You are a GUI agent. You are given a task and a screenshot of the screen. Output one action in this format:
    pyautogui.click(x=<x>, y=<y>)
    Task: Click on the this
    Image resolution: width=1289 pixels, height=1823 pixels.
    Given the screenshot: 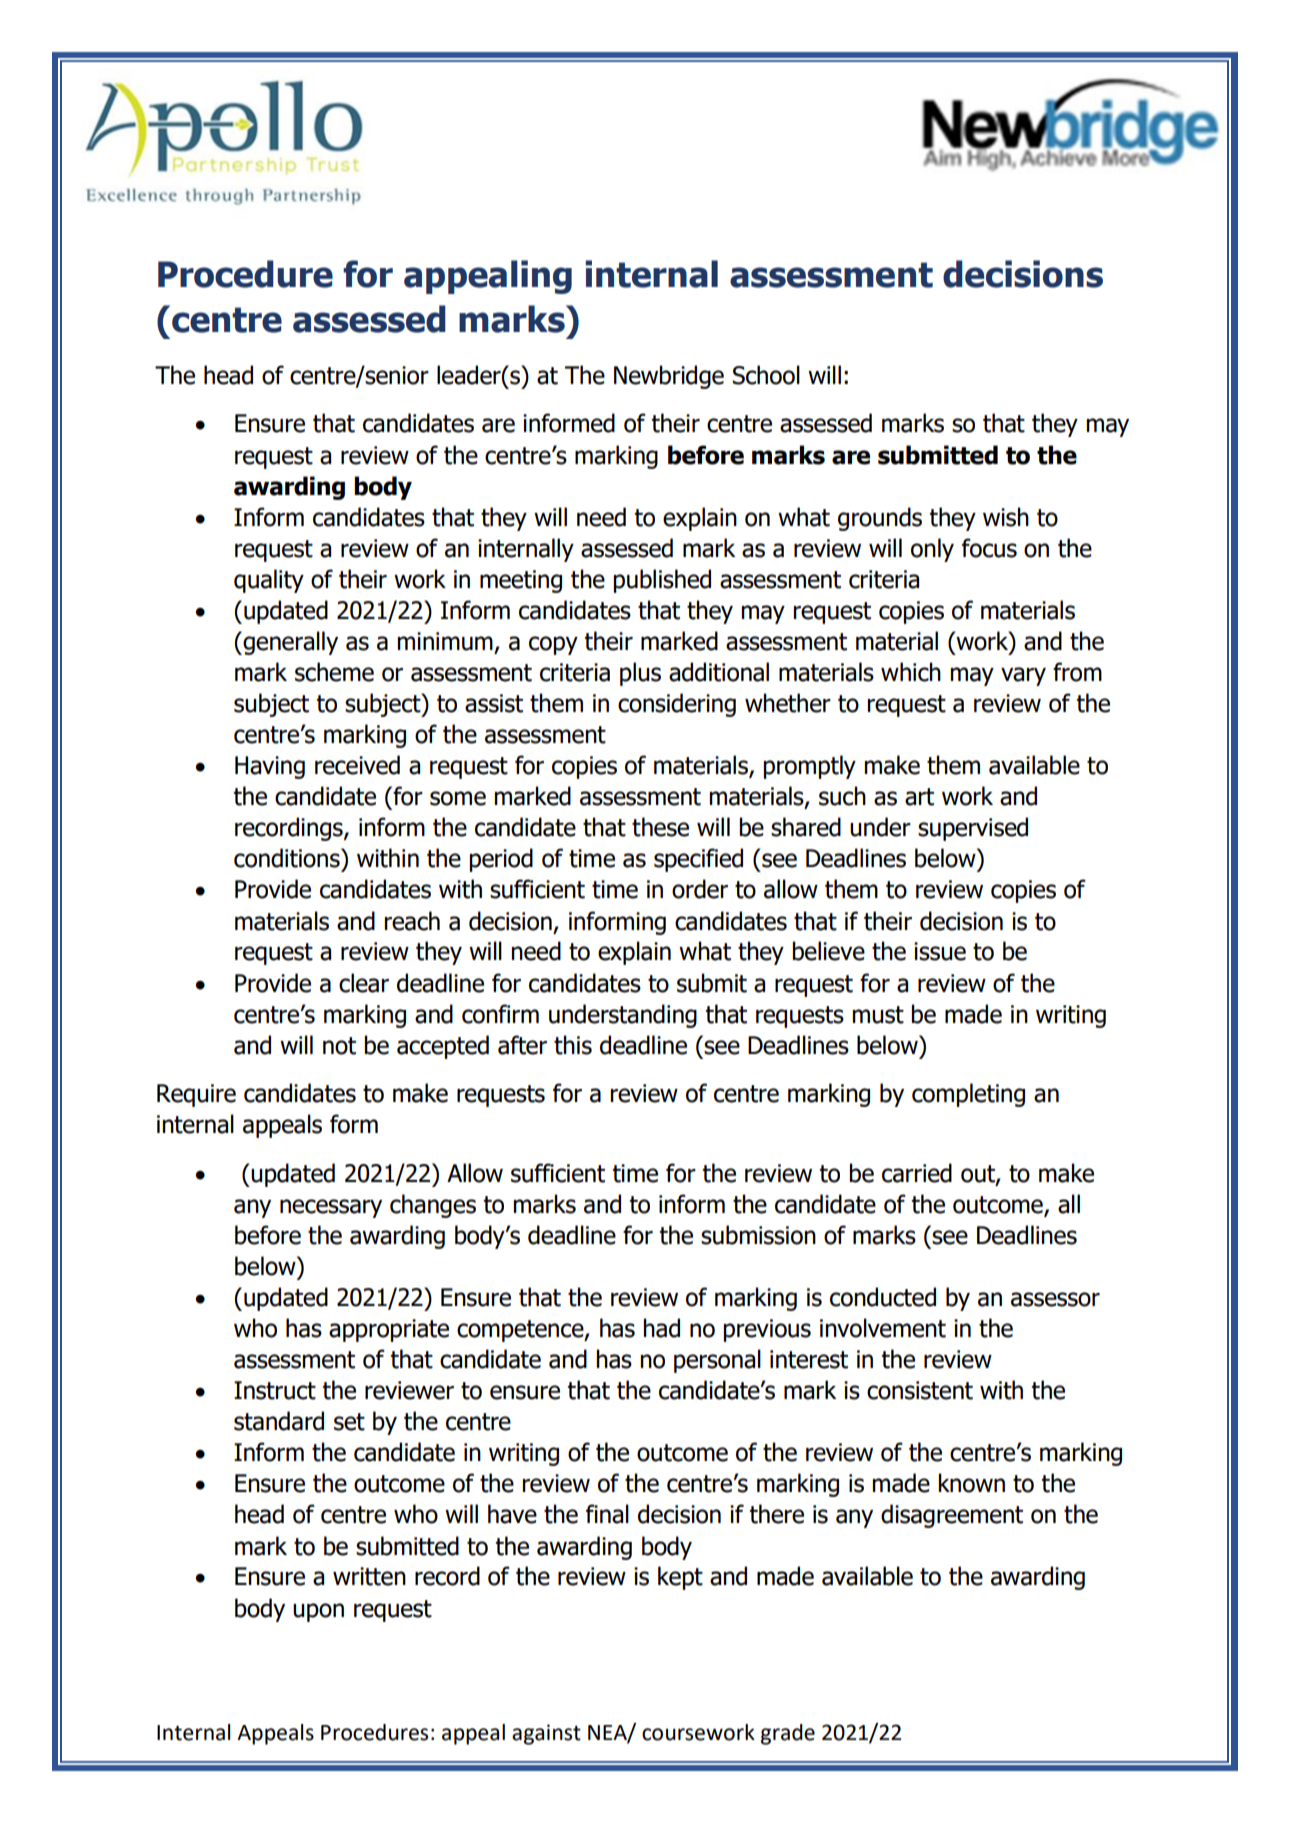 What is the action you would take?
    pyautogui.click(x=573, y=1045)
